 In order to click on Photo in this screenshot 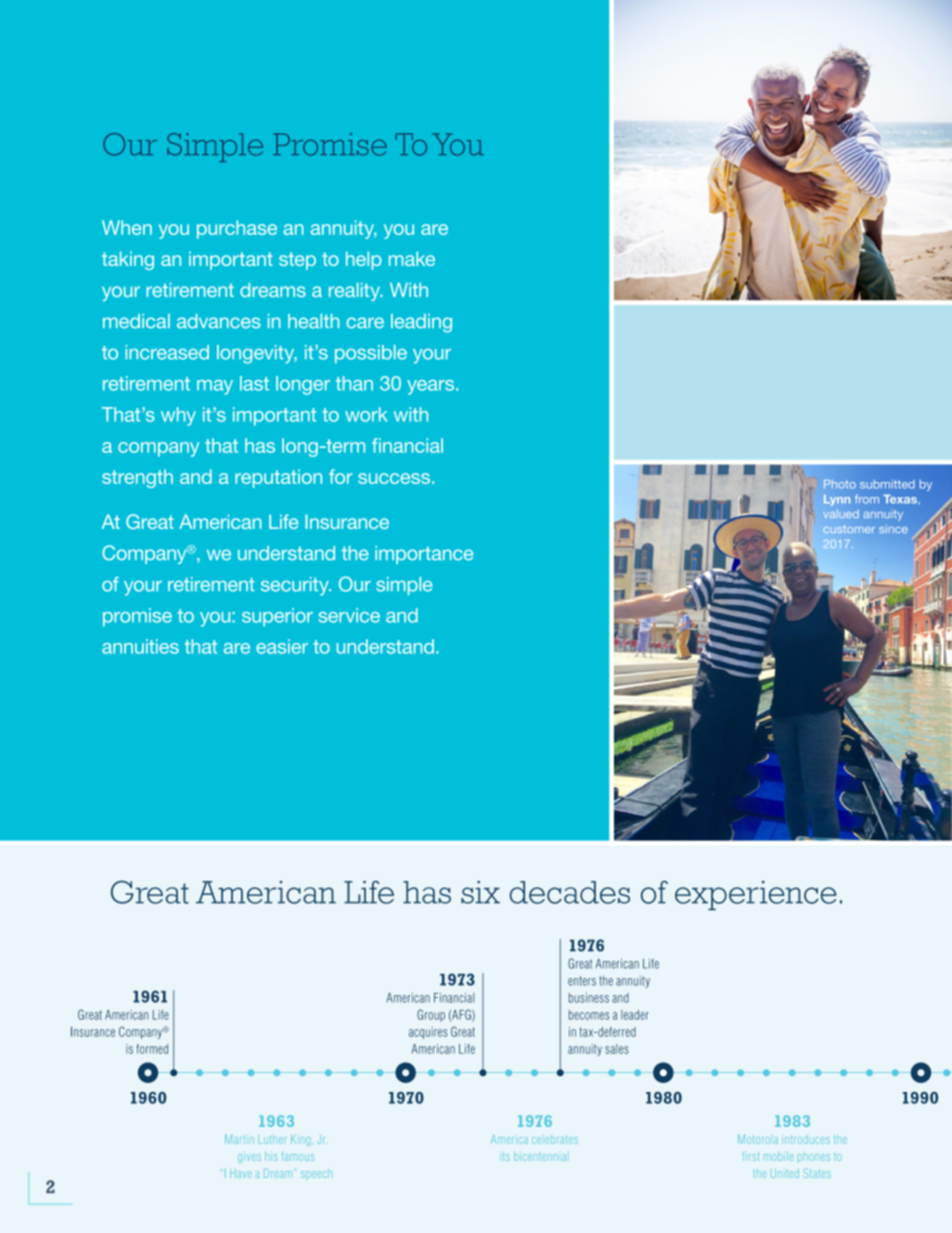, I will do `click(840, 484)`.
